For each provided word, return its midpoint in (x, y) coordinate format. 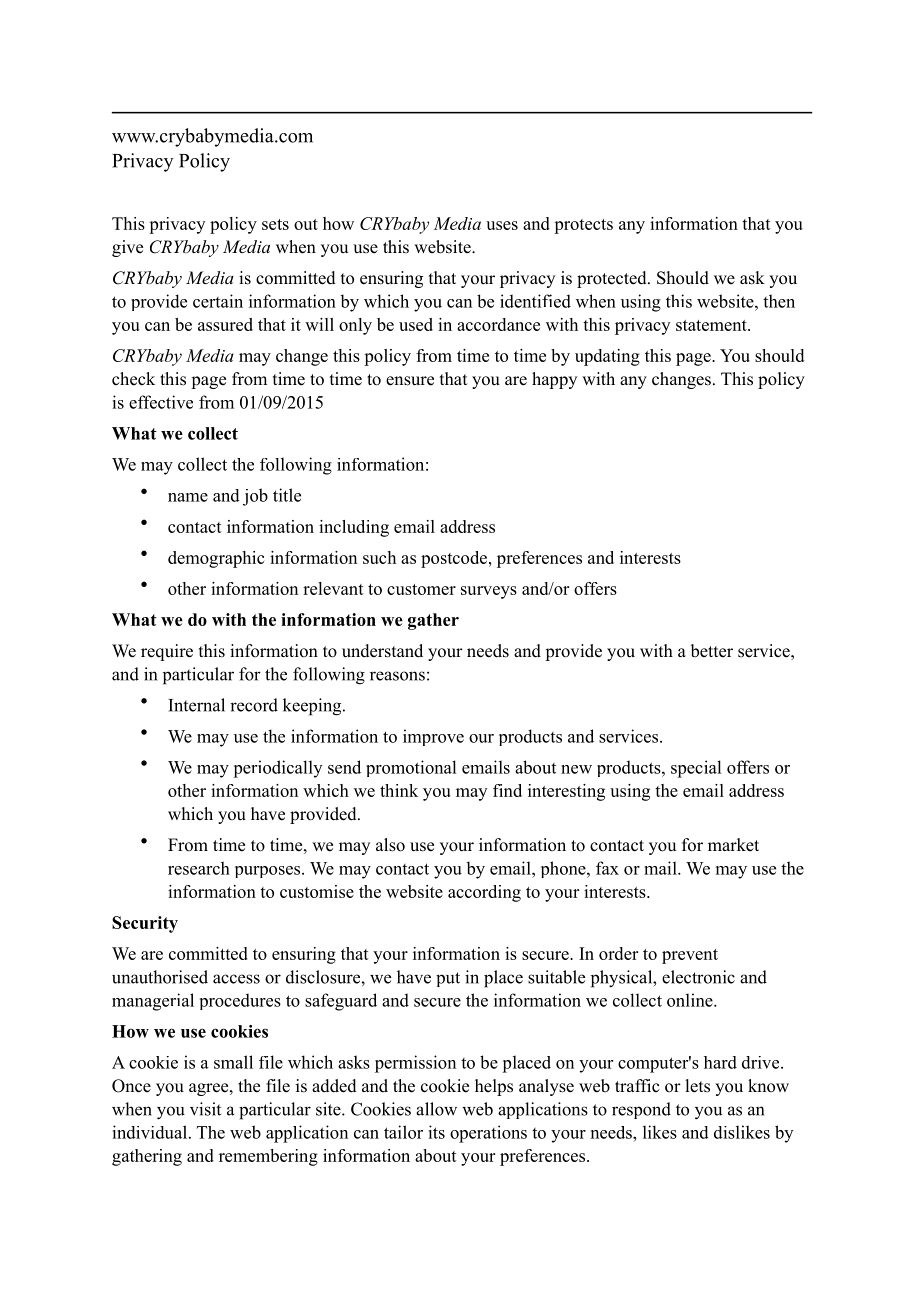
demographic (216, 559)
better (712, 651)
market (733, 845)
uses (502, 225)
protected (613, 279)
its (436, 1132)
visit (205, 1109)
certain (218, 301)
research (199, 868)
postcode (454, 559)
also (390, 845)
